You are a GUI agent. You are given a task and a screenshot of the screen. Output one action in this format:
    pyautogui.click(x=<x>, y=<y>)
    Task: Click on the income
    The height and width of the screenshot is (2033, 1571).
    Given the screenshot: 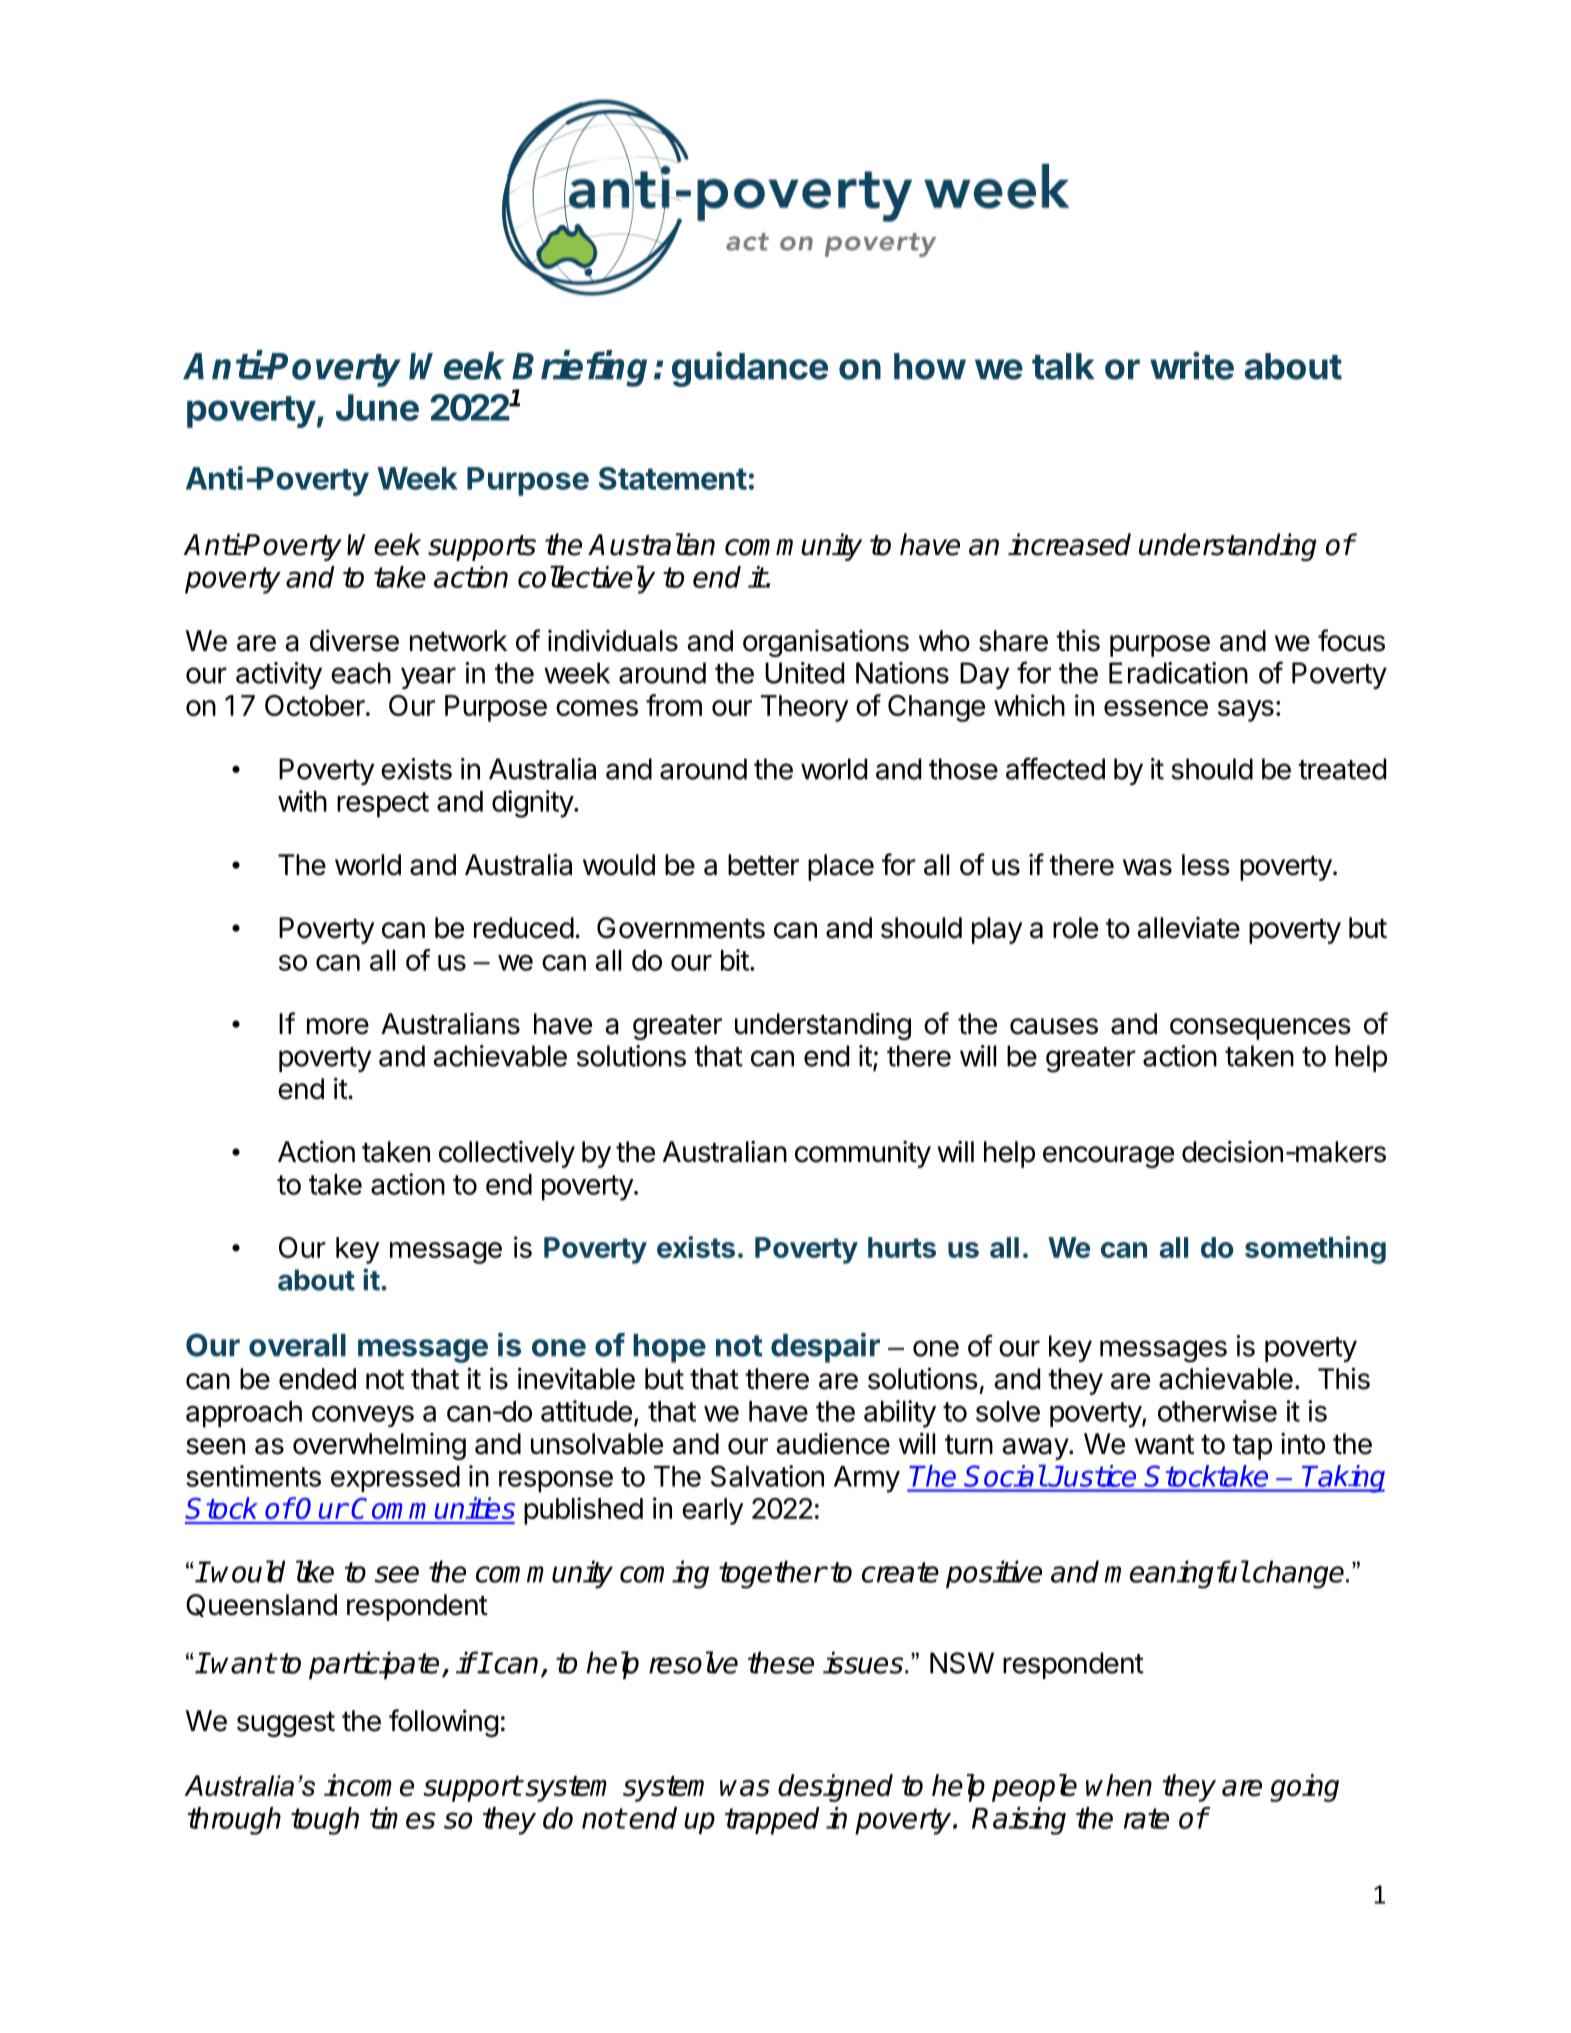 What is the action you would take?
    pyautogui.click(x=369, y=1785)
